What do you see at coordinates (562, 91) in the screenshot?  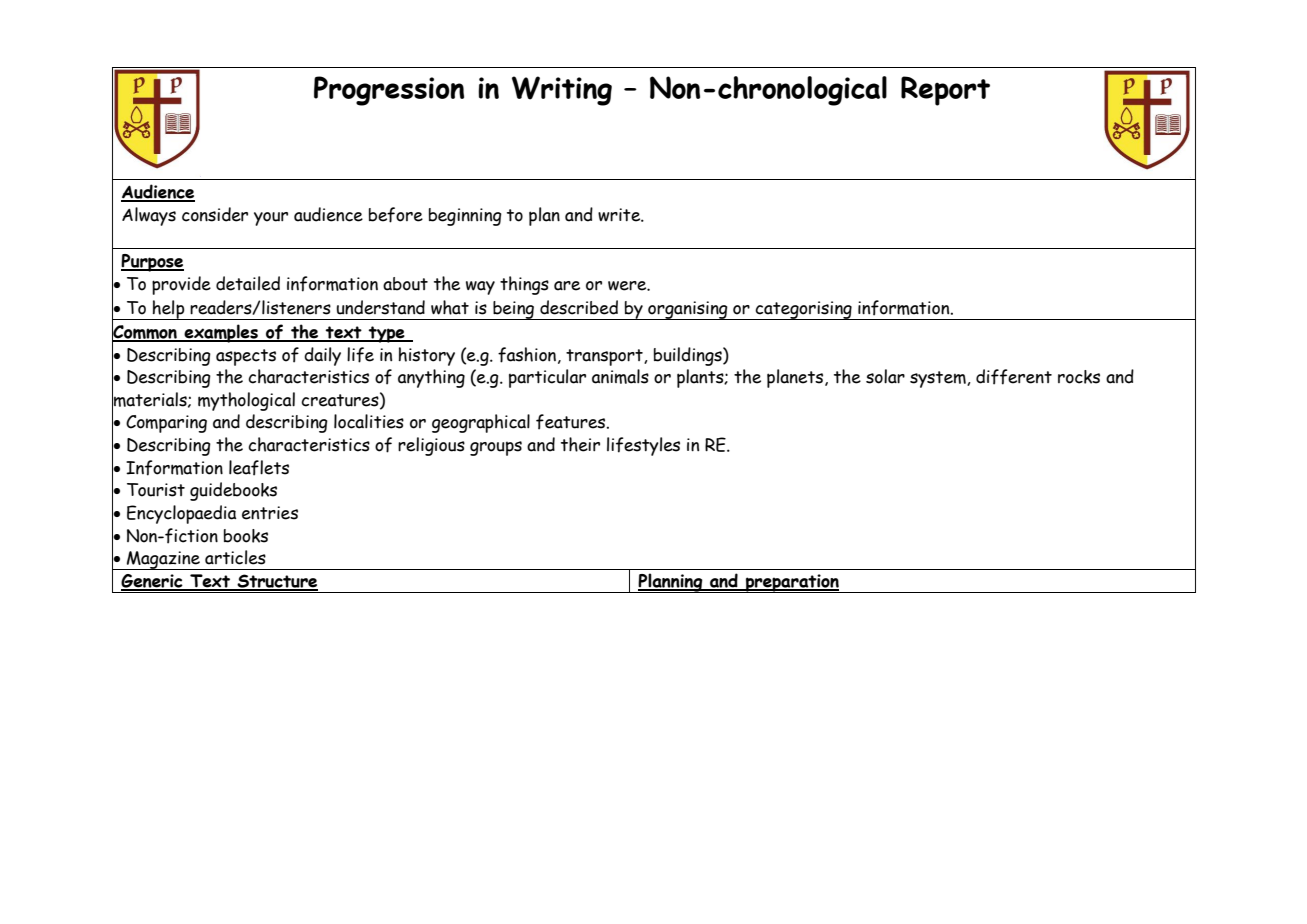 I see `Writing` at bounding box center [562, 91].
